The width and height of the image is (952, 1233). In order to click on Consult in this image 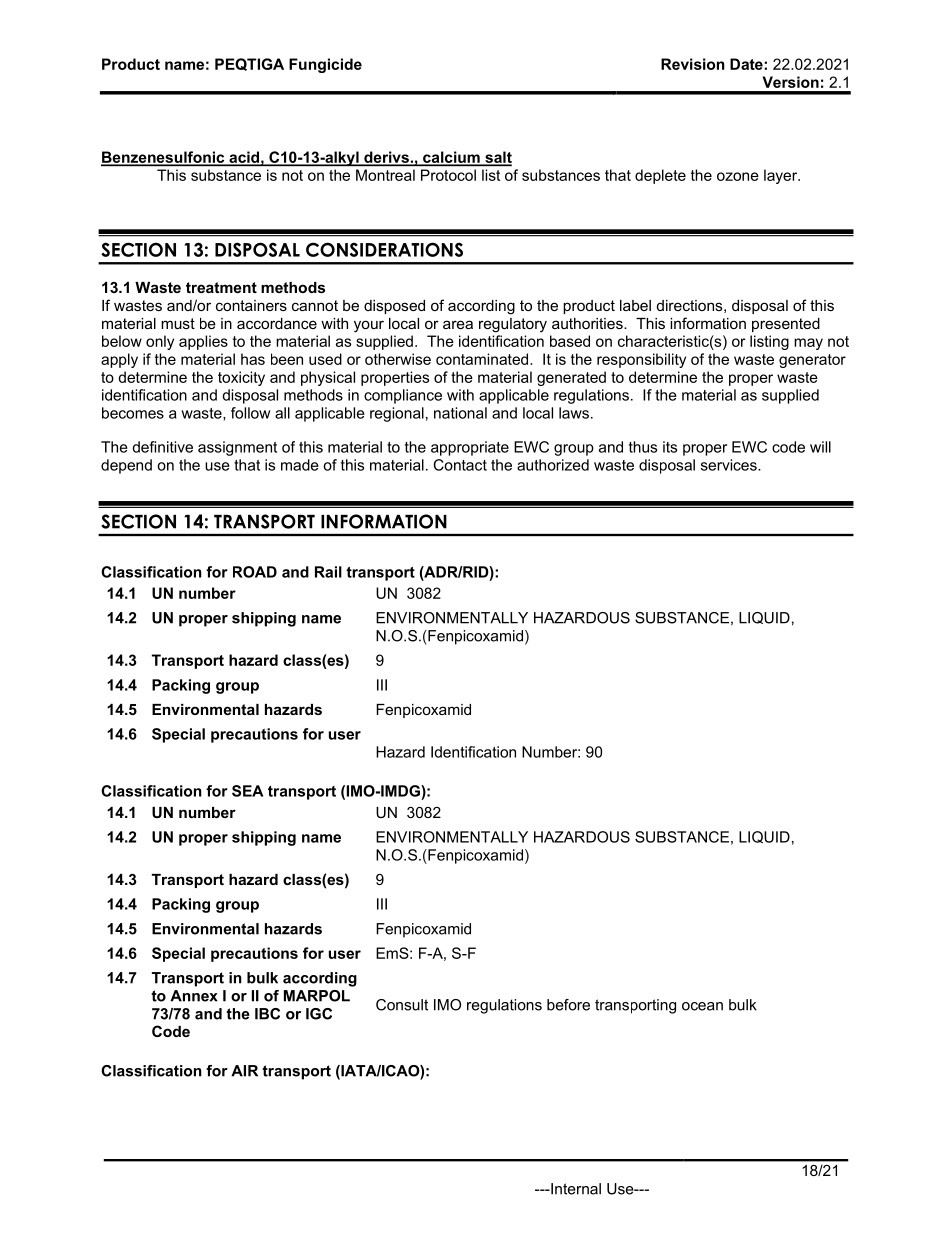, I will do `click(402, 1005)`.
